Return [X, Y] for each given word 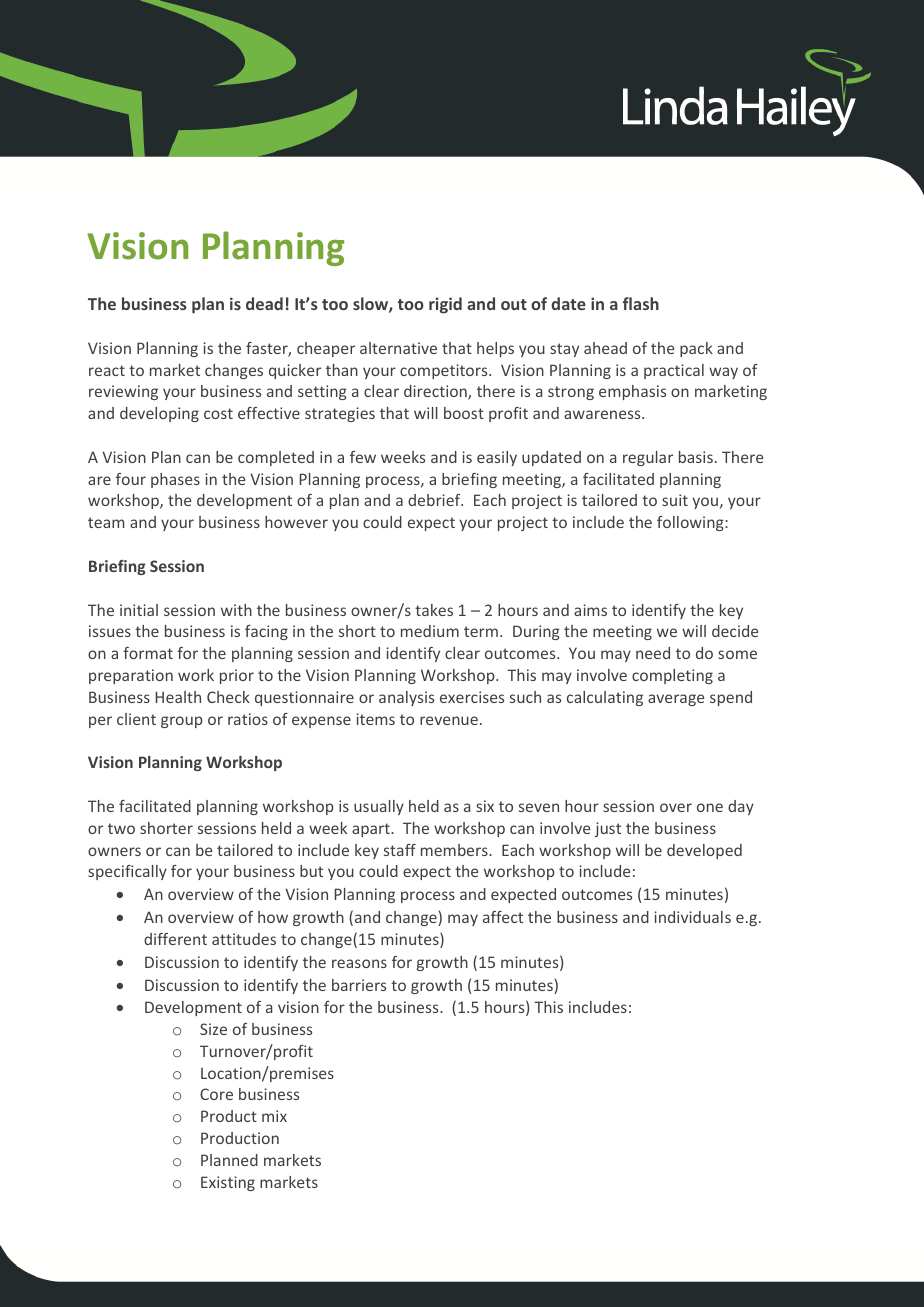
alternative [398, 348]
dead [264, 303]
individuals [692, 917]
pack [696, 349]
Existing [228, 1183]
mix [274, 1116]
